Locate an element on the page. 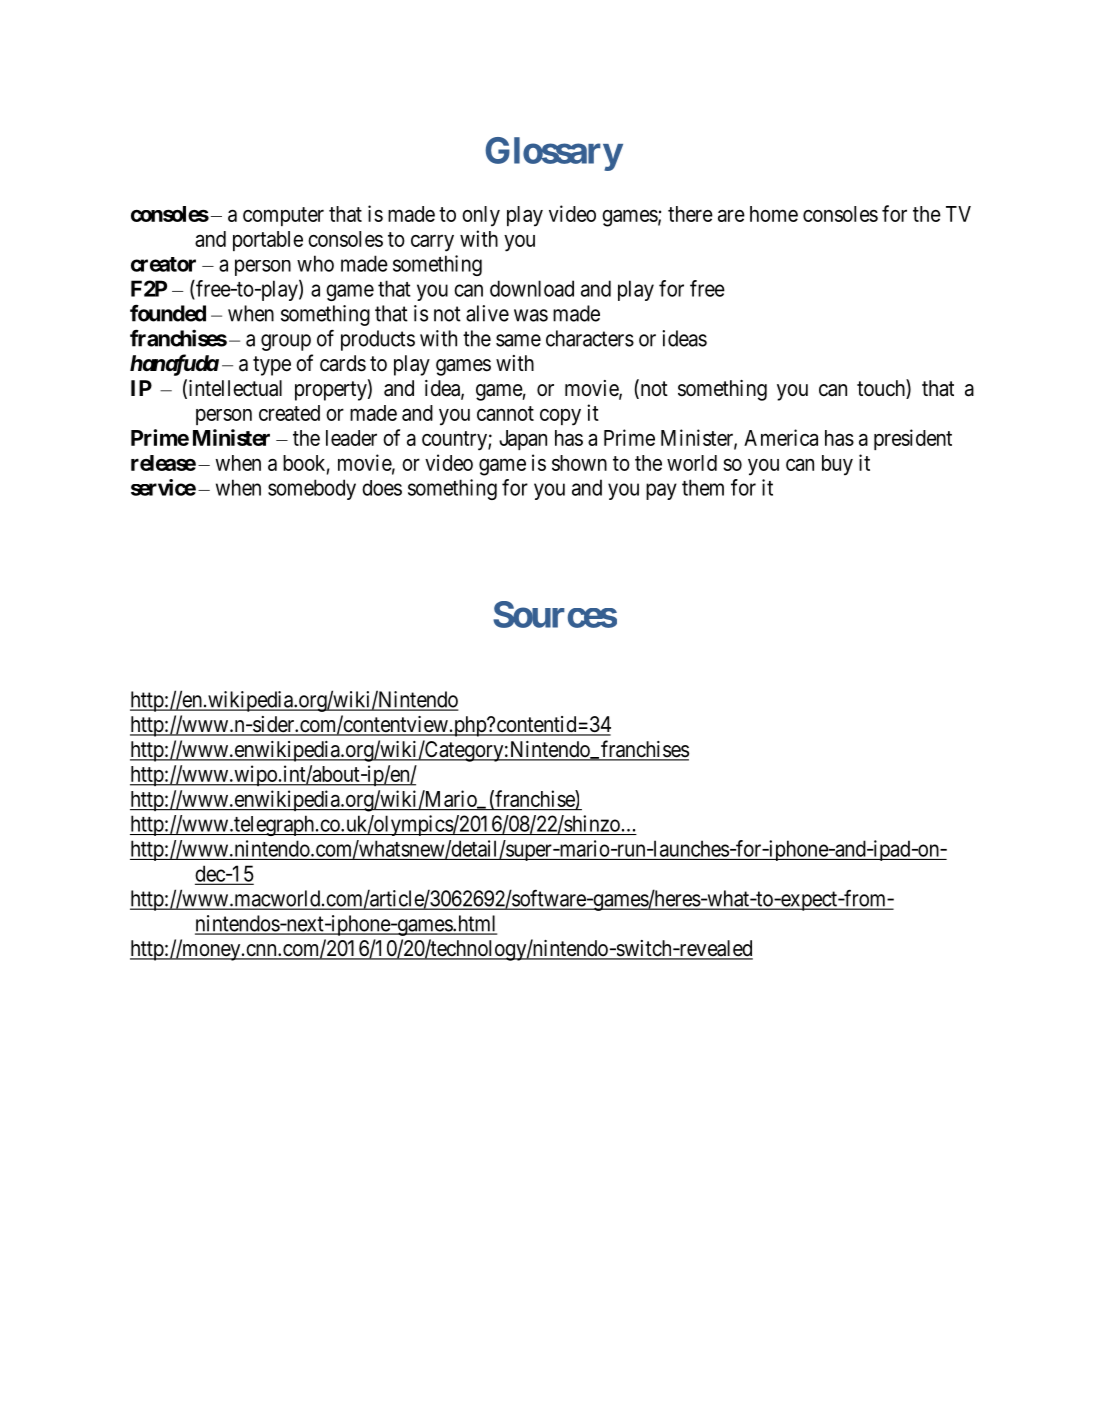  type is located at coordinates (272, 366).
